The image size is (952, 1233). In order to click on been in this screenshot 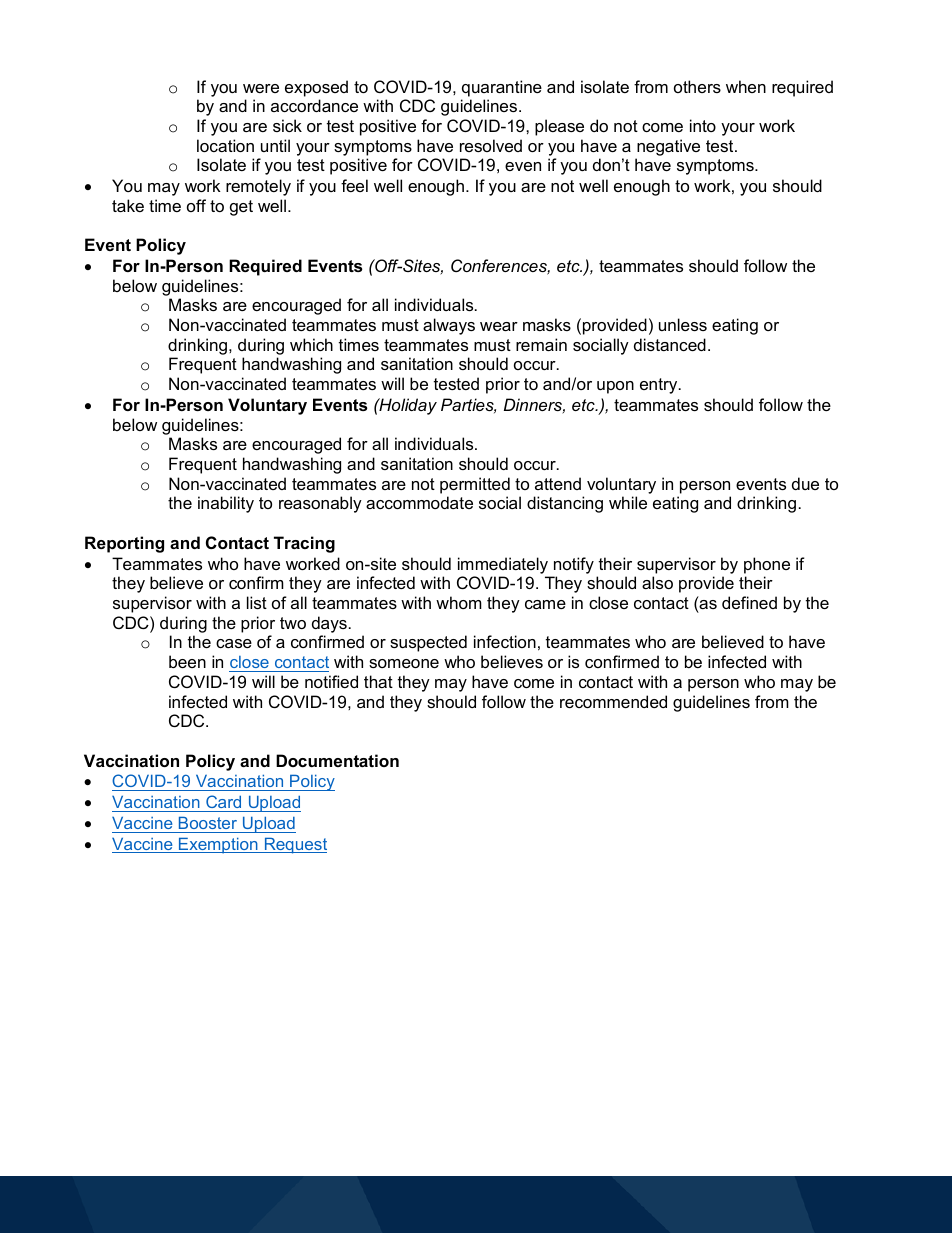, I will do `click(187, 661)`.
